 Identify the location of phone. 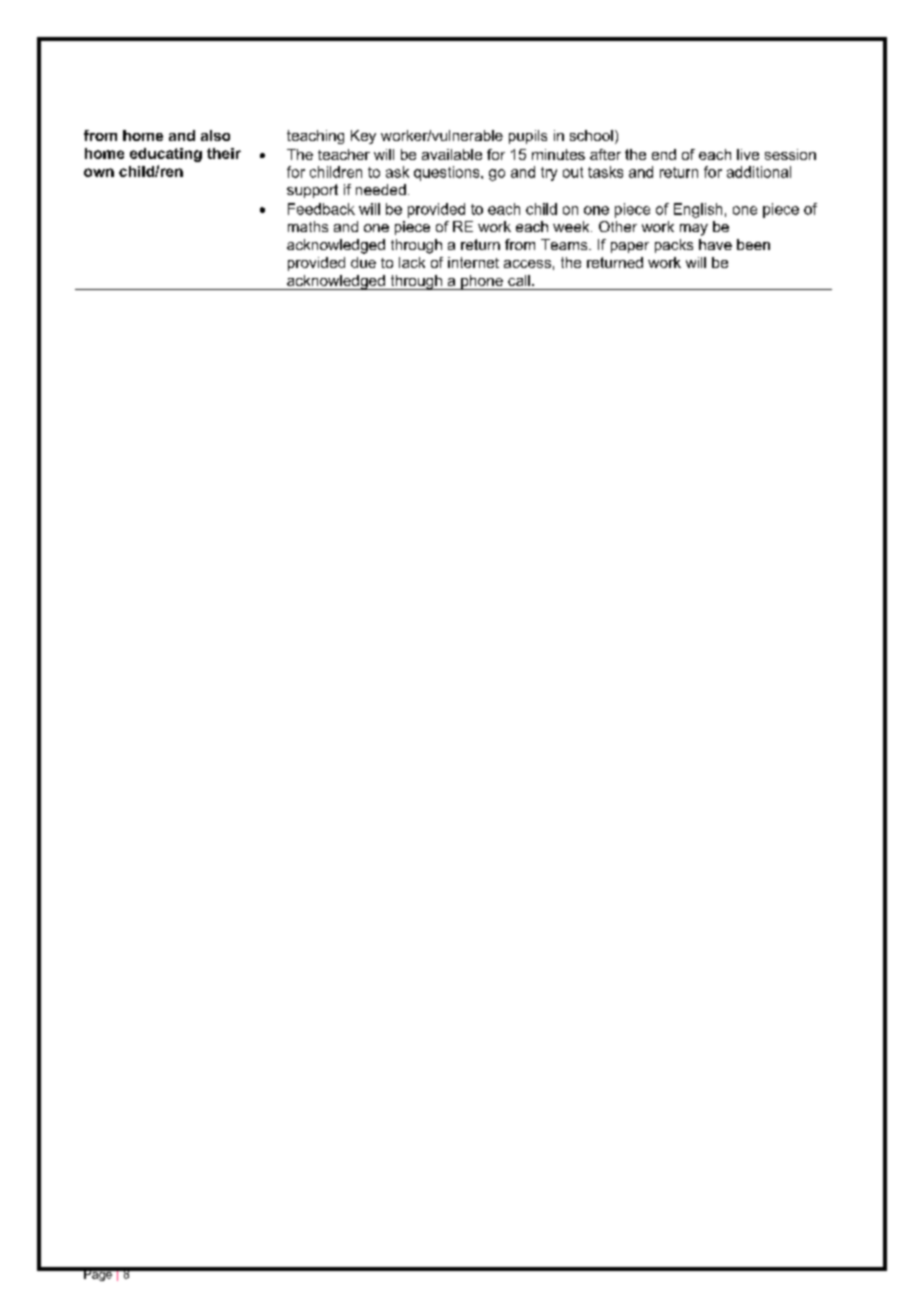
(482, 282).
